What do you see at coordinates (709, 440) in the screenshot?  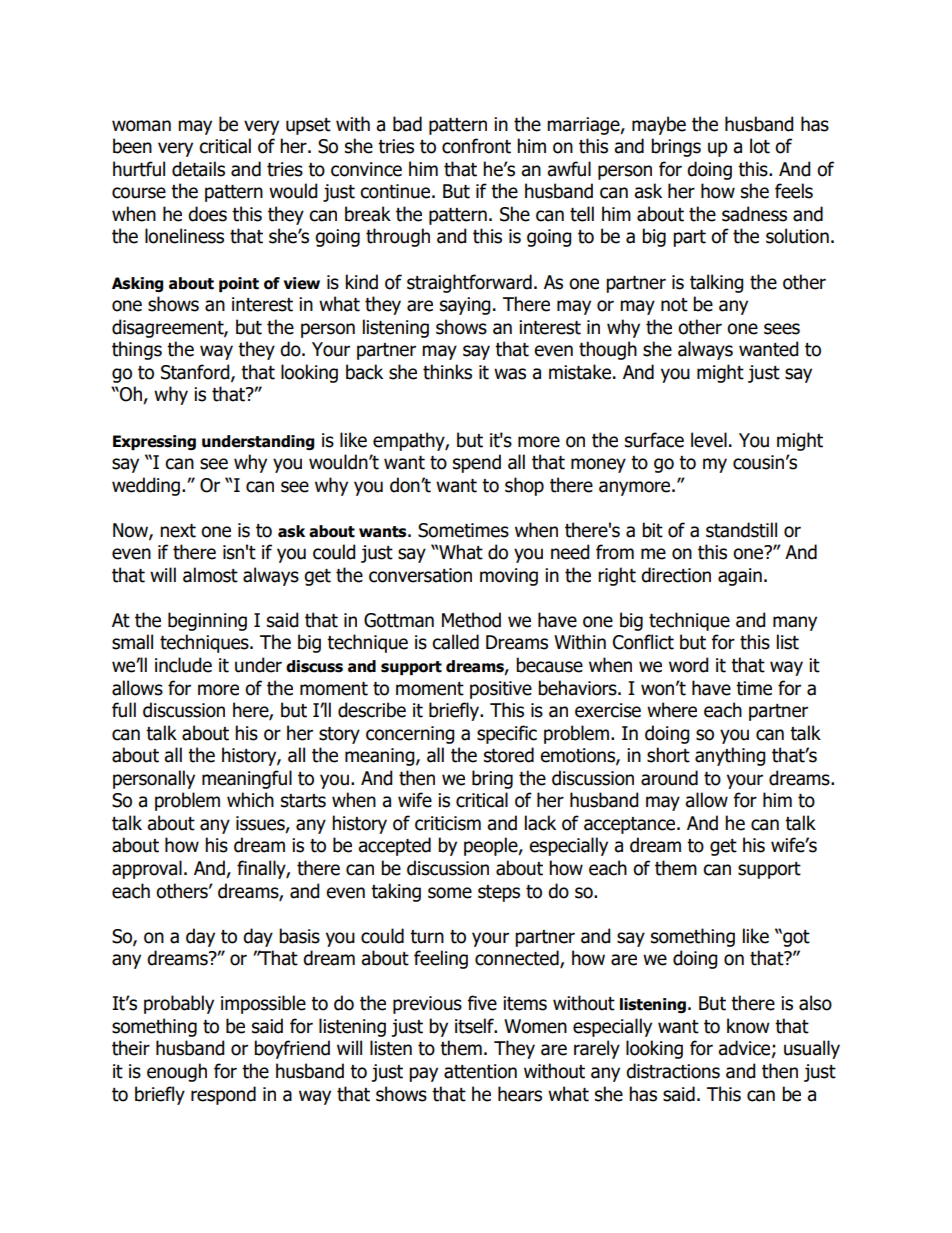 I see `level` at bounding box center [709, 440].
